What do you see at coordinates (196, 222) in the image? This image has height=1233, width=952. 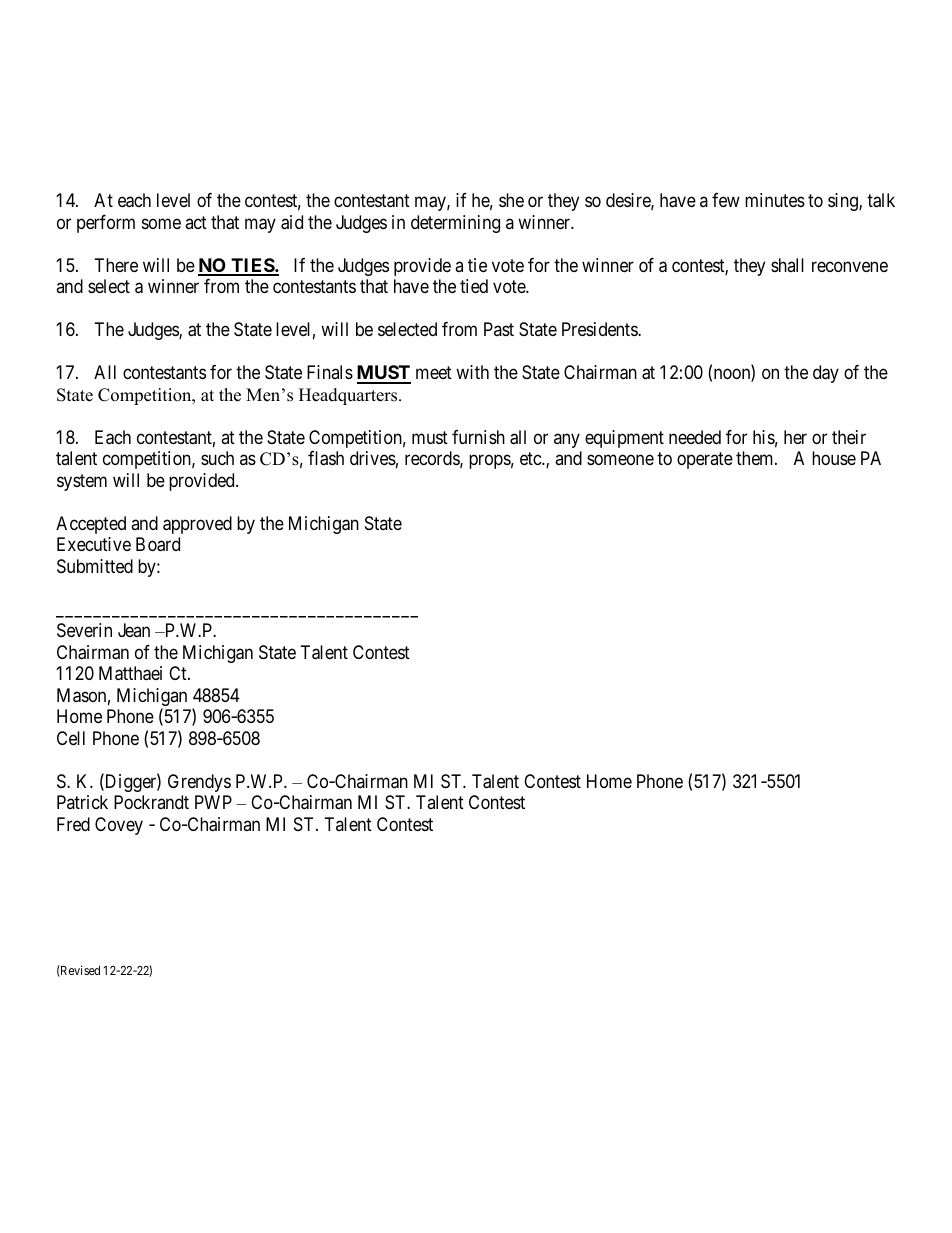 I see `act` at bounding box center [196, 222].
